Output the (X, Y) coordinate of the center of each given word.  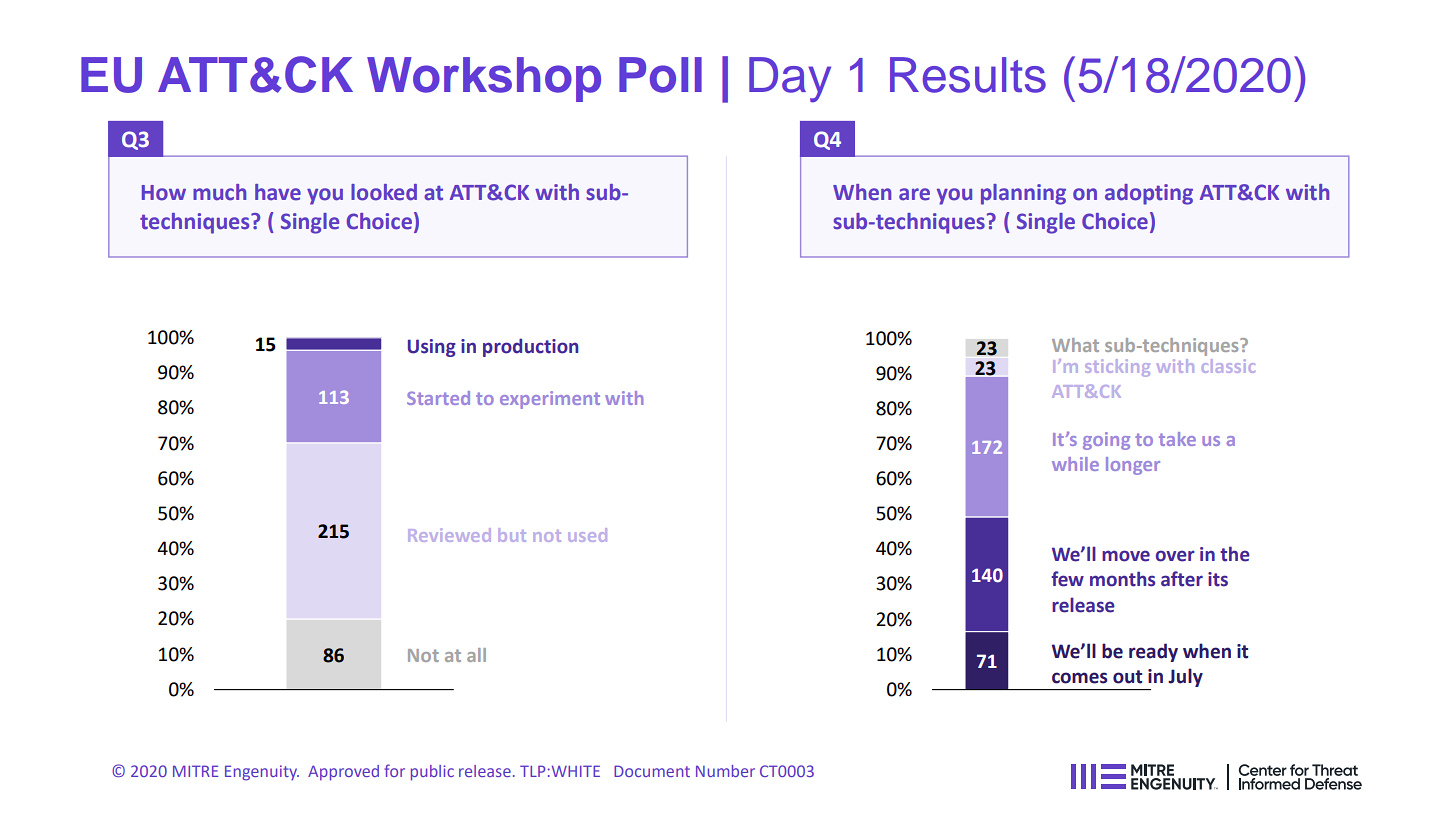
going (1106, 441)
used (587, 535)
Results (968, 75)
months (1122, 579)
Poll (660, 75)
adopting (1149, 194)
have (278, 192)
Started (438, 398)
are (914, 194)
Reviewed (449, 535)
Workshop (484, 79)
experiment (550, 400)
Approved (343, 773)
